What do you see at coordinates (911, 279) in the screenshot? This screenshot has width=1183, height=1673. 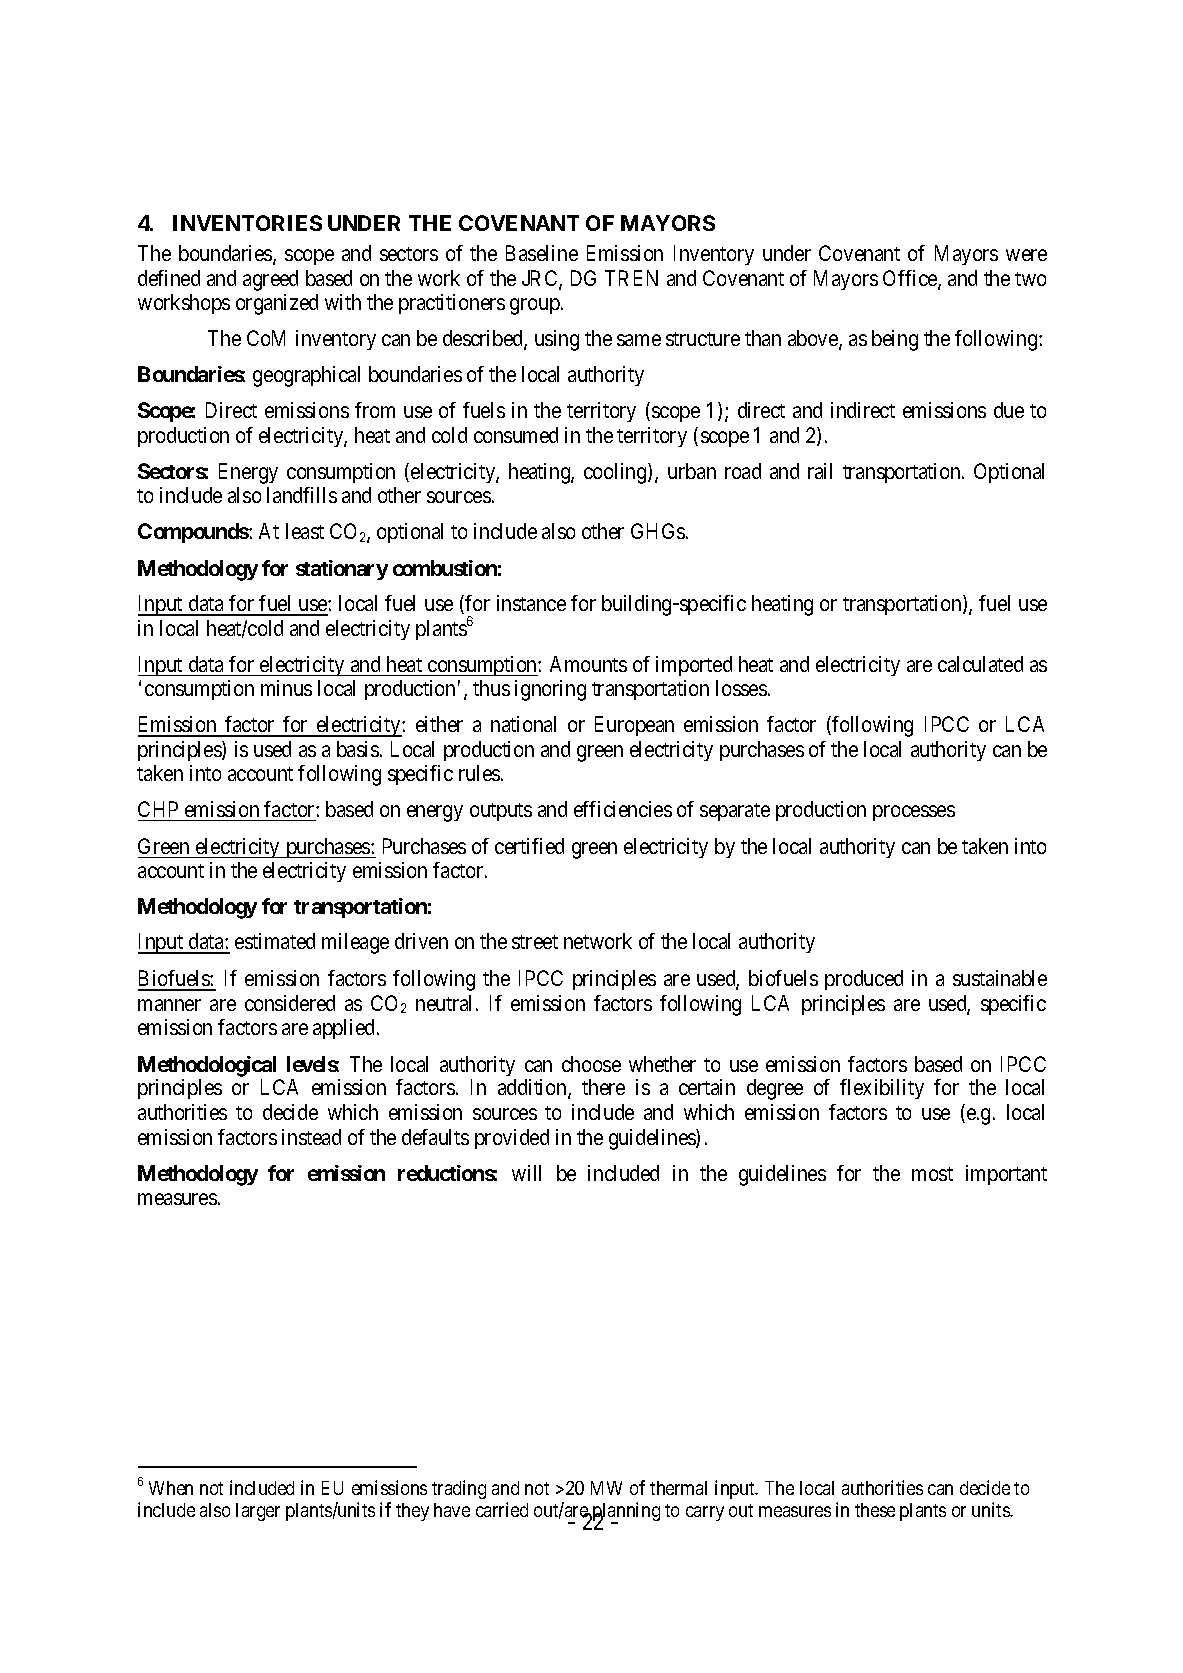 I see `Office` at bounding box center [911, 279].
